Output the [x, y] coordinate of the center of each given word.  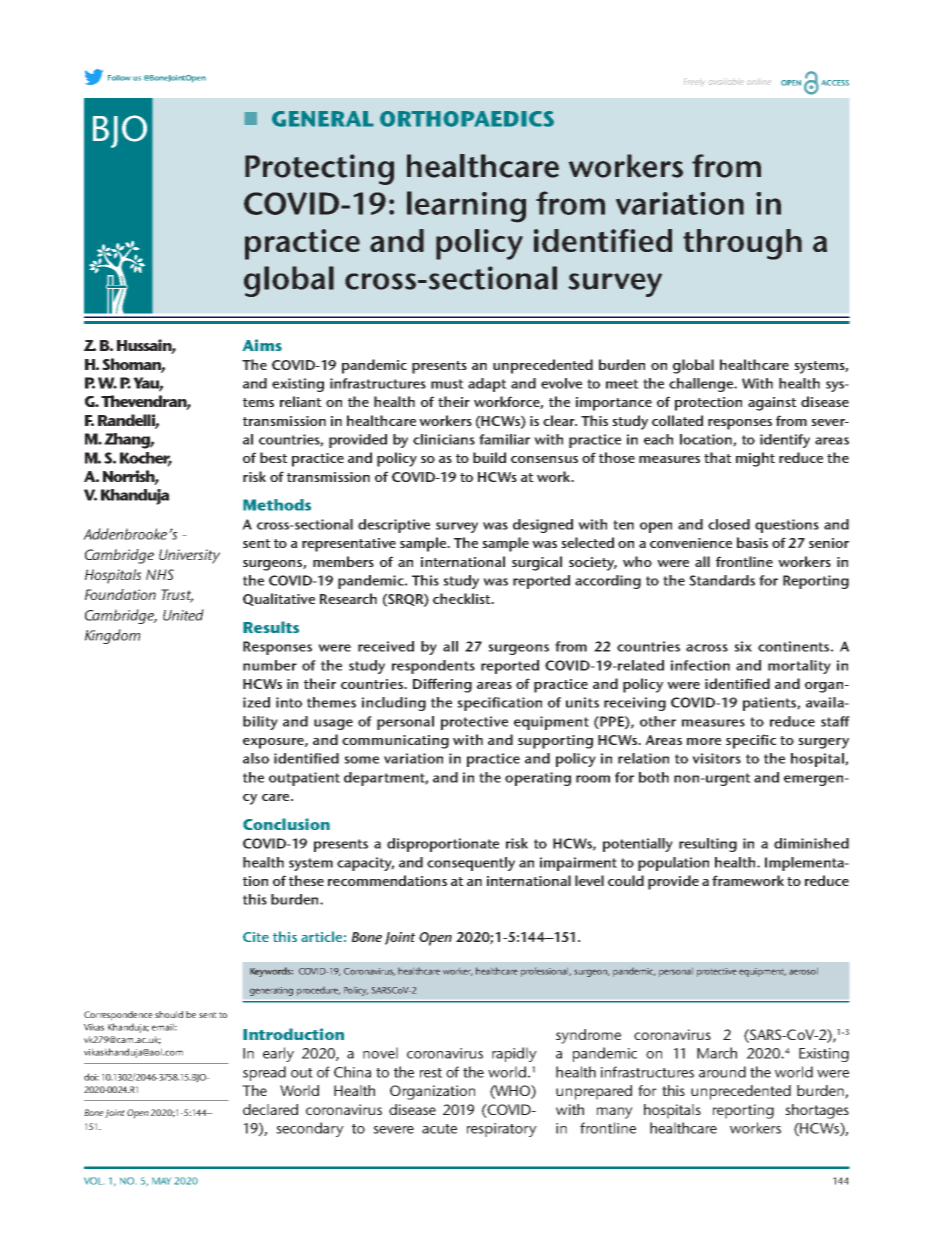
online [759, 82]
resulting [708, 845]
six [743, 646]
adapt [487, 385]
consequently [471, 864]
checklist [463, 598]
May [161, 1181]
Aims [262, 345]
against [772, 404]
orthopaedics [467, 119]
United [183, 615]
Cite [256, 937]
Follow [119, 78]
